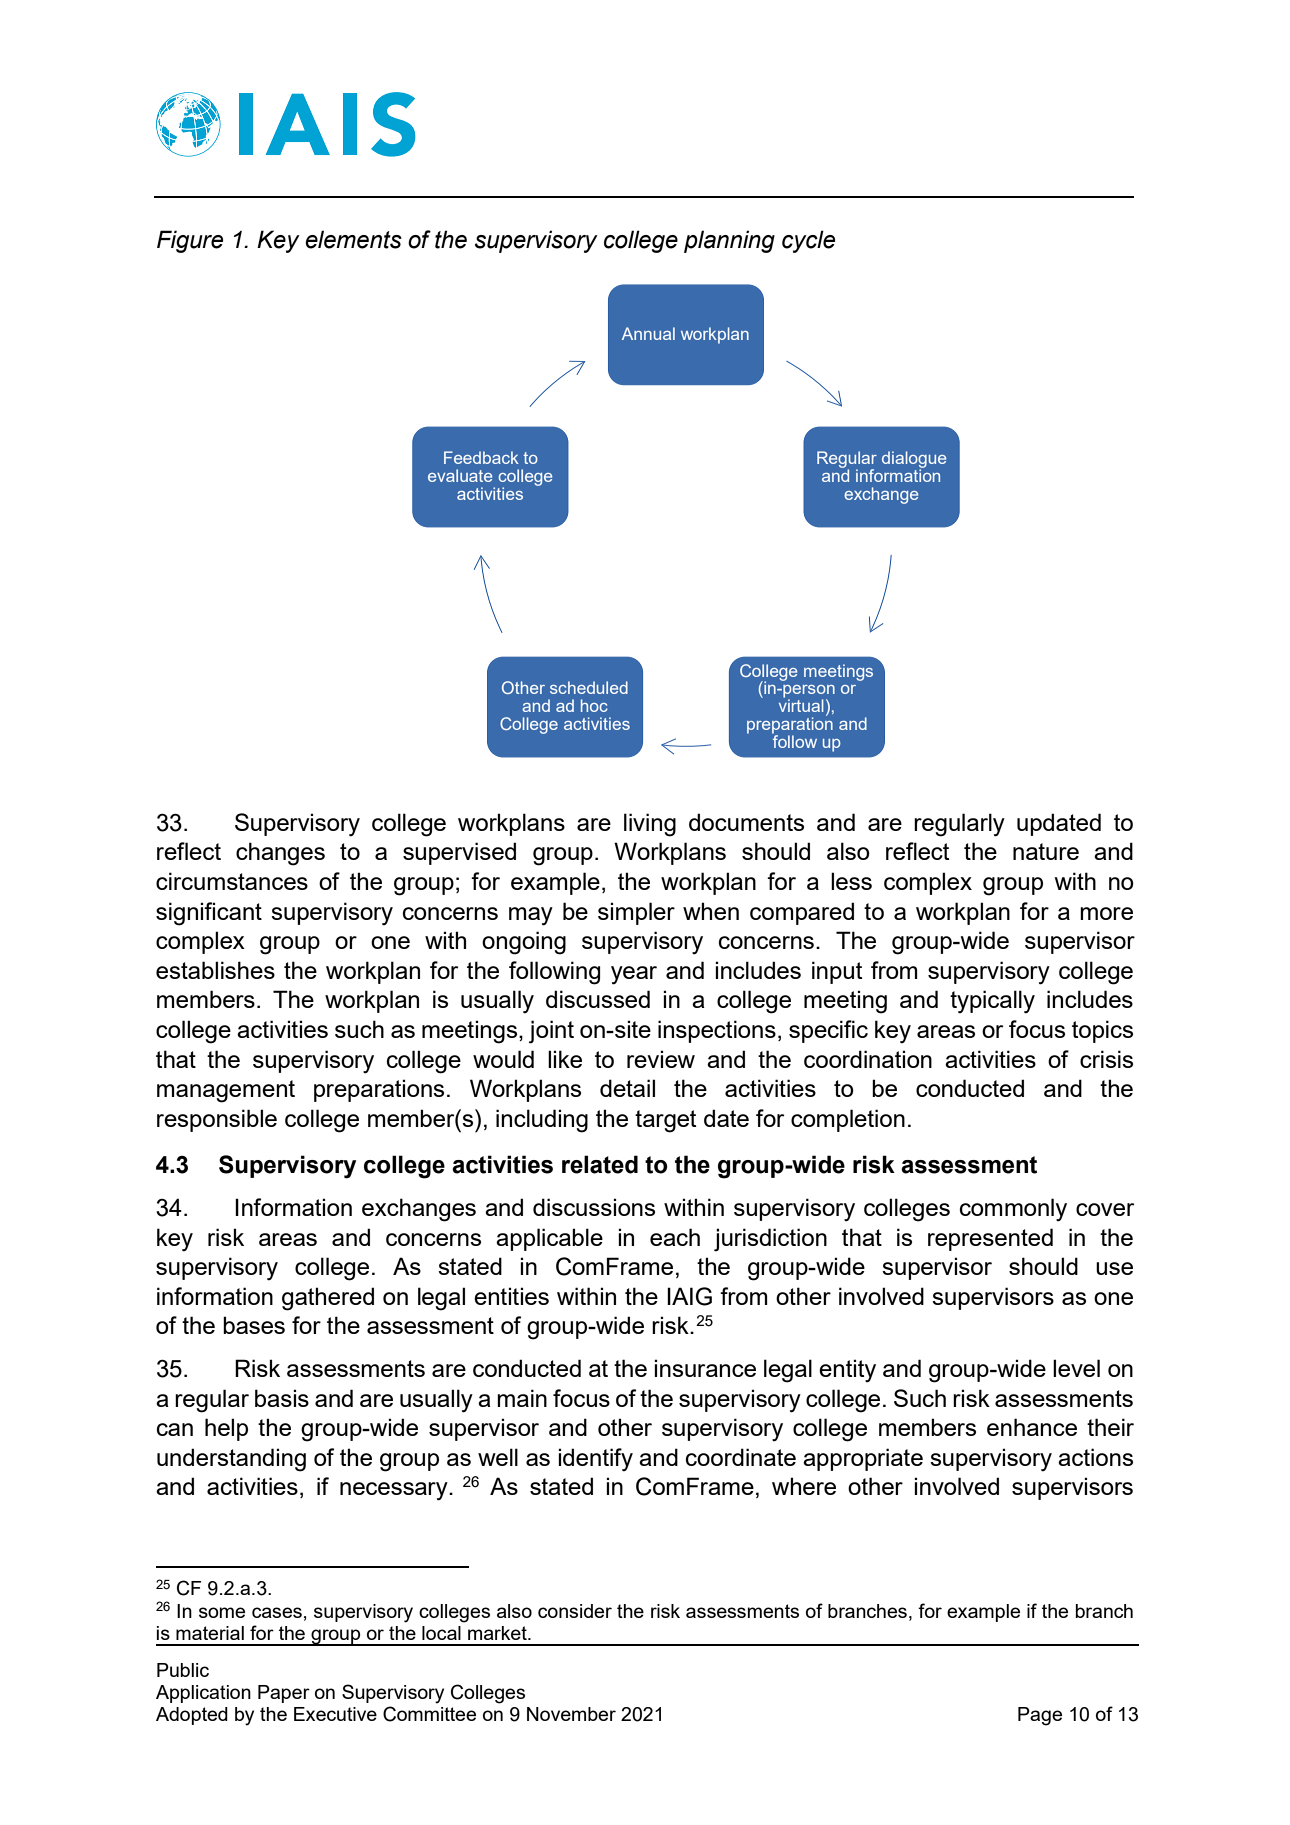 The image size is (1290, 1825). What do you see at coordinates (353, 239) in the screenshot?
I see `elements` at bounding box center [353, 239].
